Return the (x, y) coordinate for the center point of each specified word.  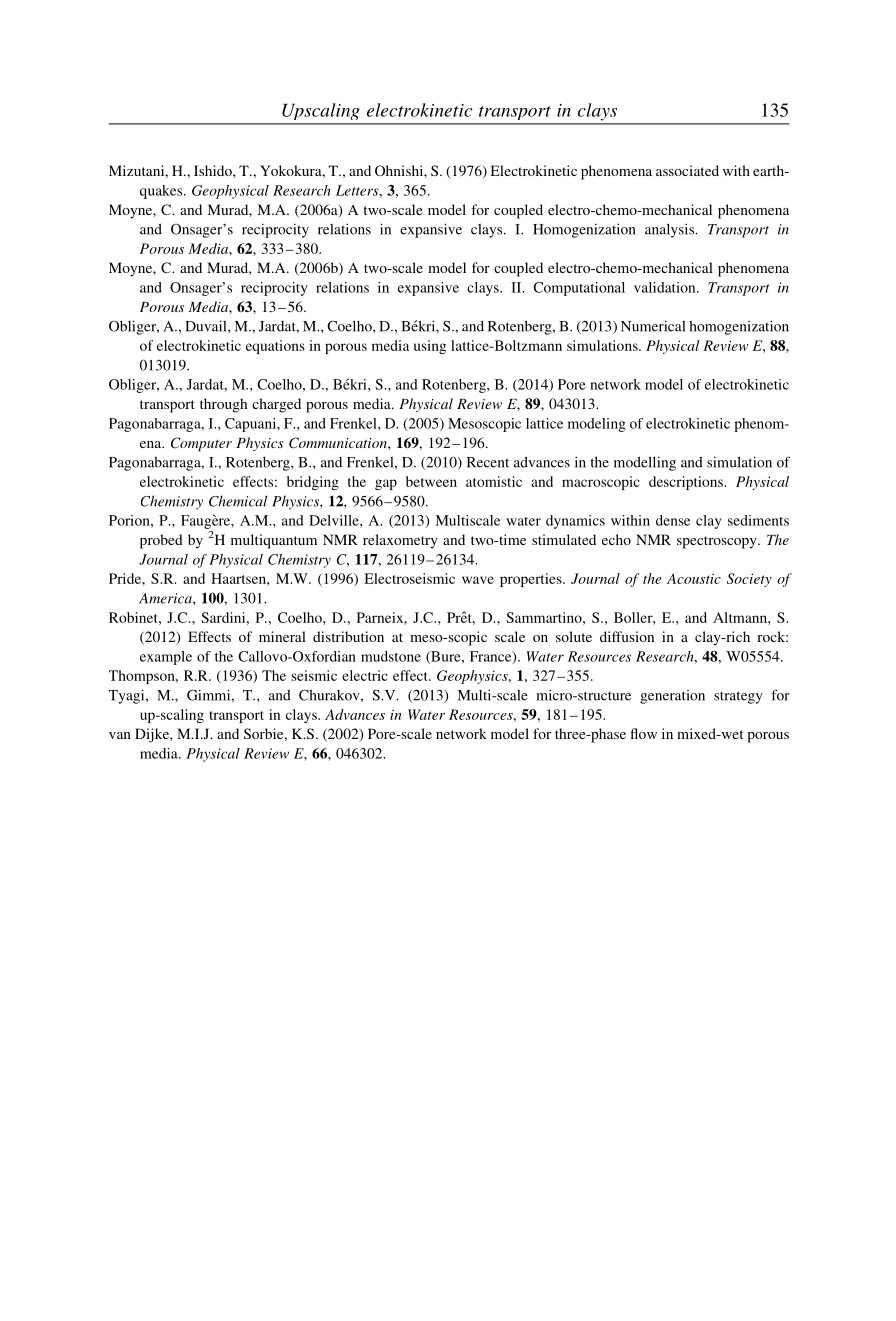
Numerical (653, 326)
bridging (313, 483)
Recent (488, 462)
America (166, 598)
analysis (671, 230)
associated (687, 170)
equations (275, 347)
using (430, 347)
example (166, 658)
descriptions (687, 483)
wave (478, 580)
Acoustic (694, 578)
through (224, 405)
